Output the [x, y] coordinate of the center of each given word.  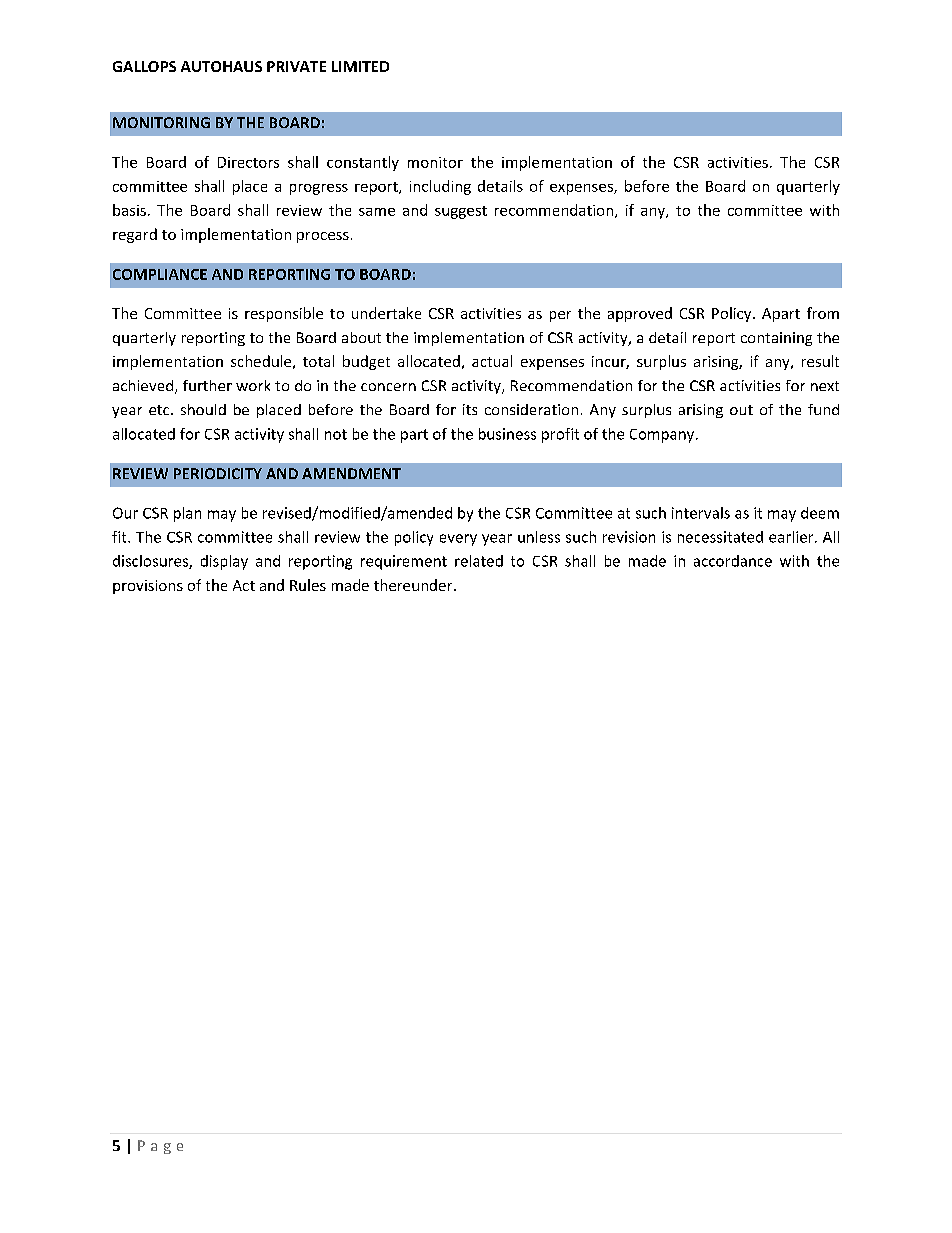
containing [776, 339]
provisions [148, 587]
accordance [733, 561]
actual [492, 361]
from [823, 313]
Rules [308, 585]
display [224, 562]
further [207, 385]
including [440, 187]
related [479, 561]
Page [160, 1147]
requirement [404, 562]
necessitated [720, 537]
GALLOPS [144, 66]
